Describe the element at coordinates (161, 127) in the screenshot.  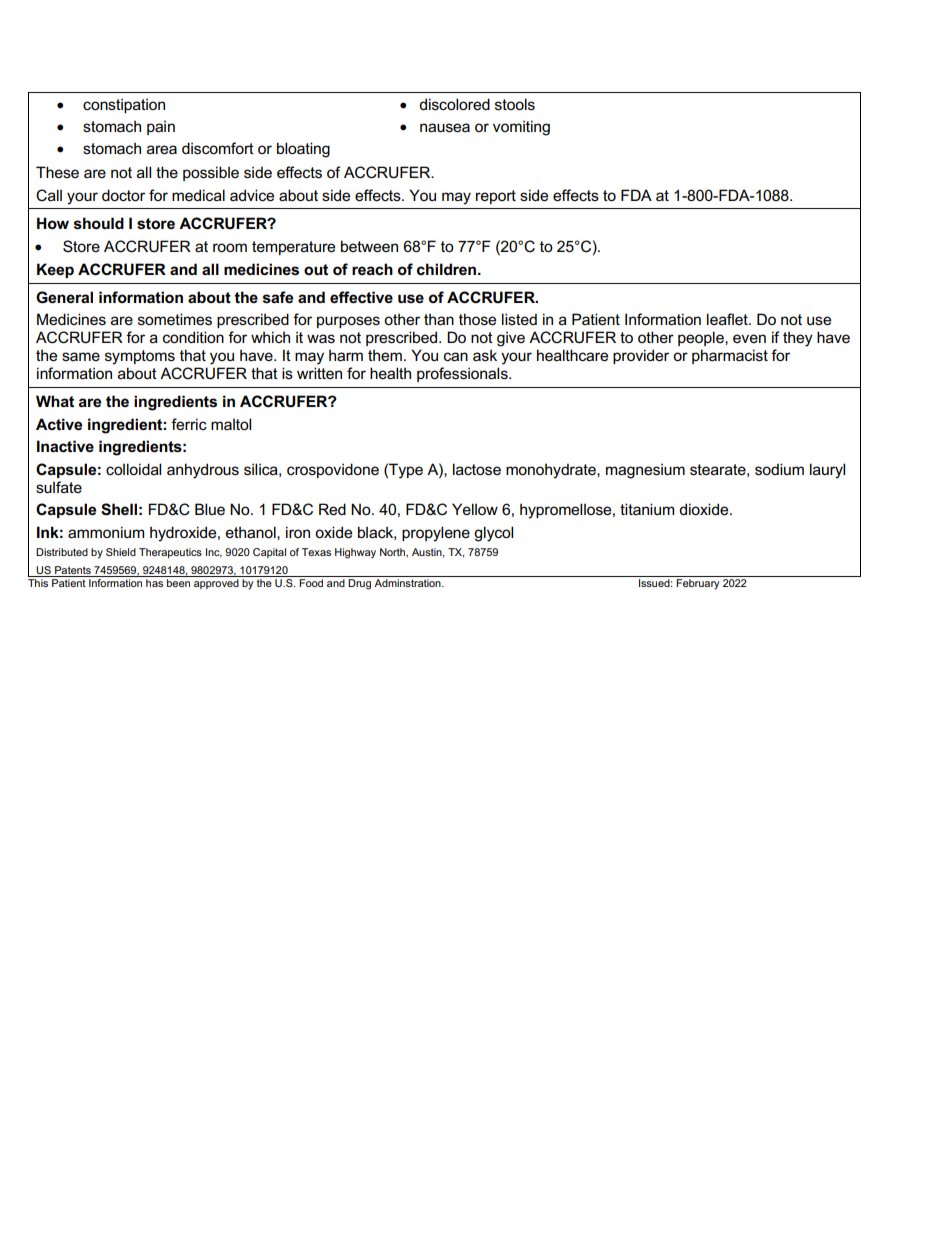
I see `pain` at that location.
